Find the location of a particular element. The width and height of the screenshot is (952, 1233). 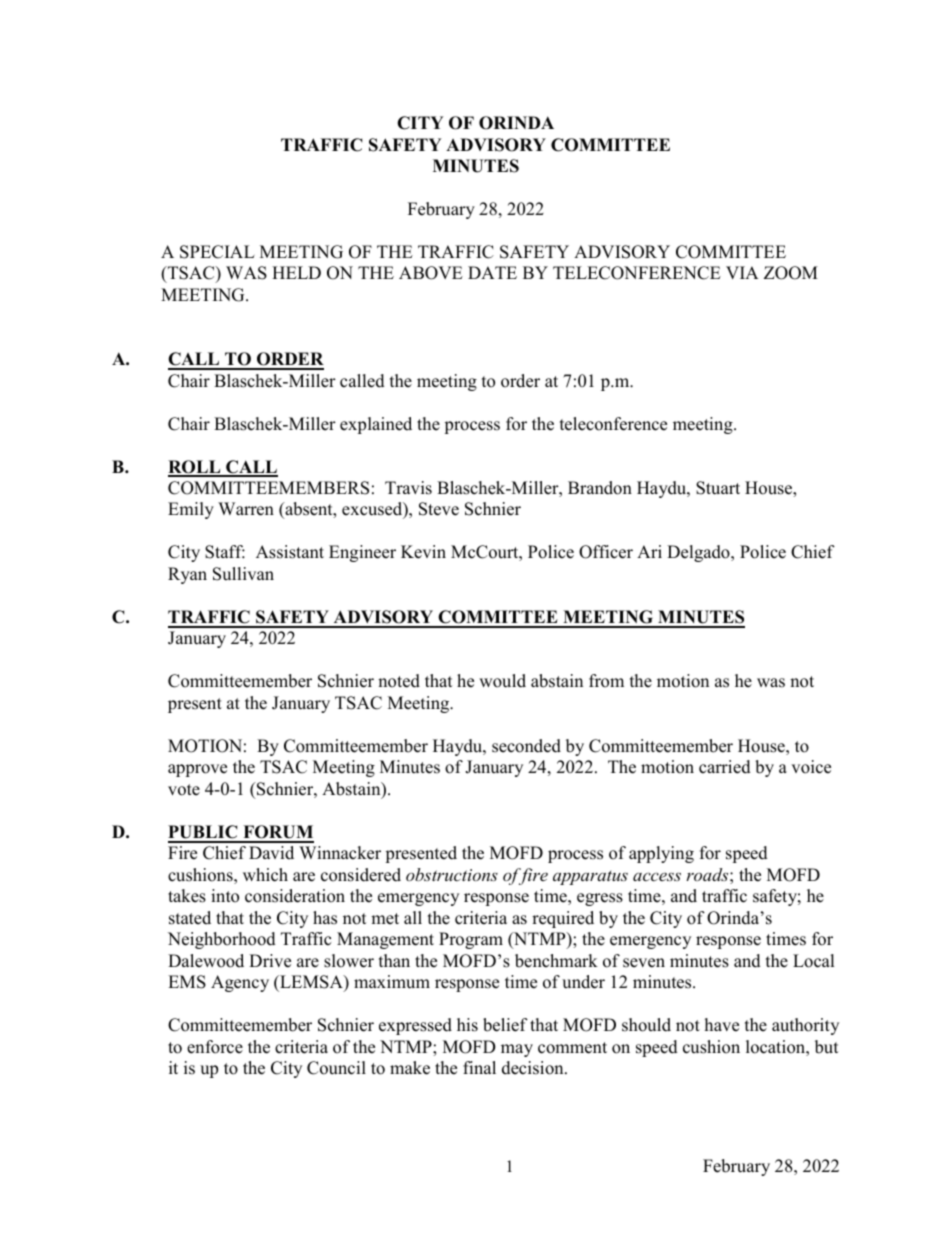

HELD is located at coordinates (296, 272).
